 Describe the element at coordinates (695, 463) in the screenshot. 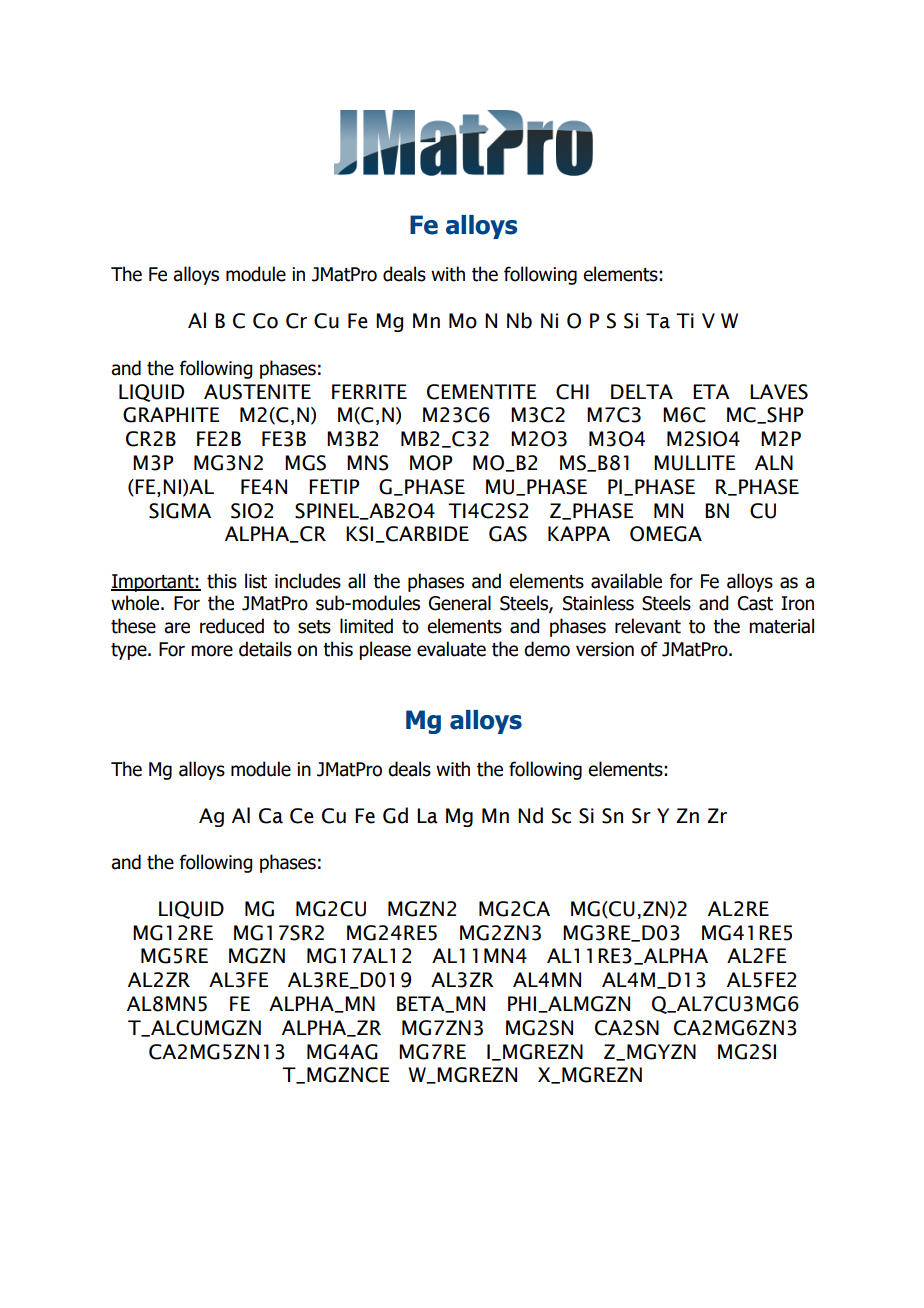

I see `MULLITE` at that location.
